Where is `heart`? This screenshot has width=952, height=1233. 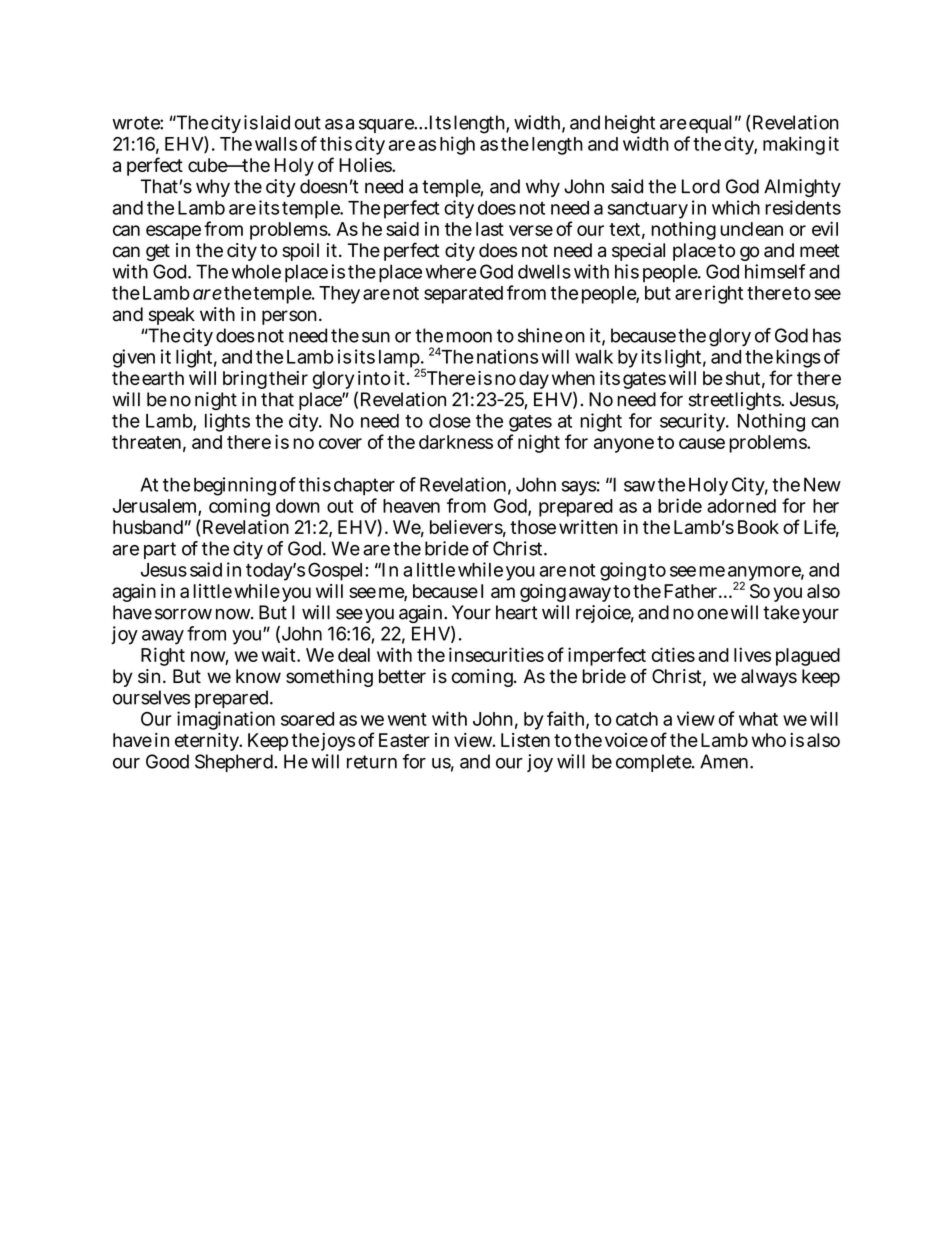 heart is located at coordinates (517, 612).
